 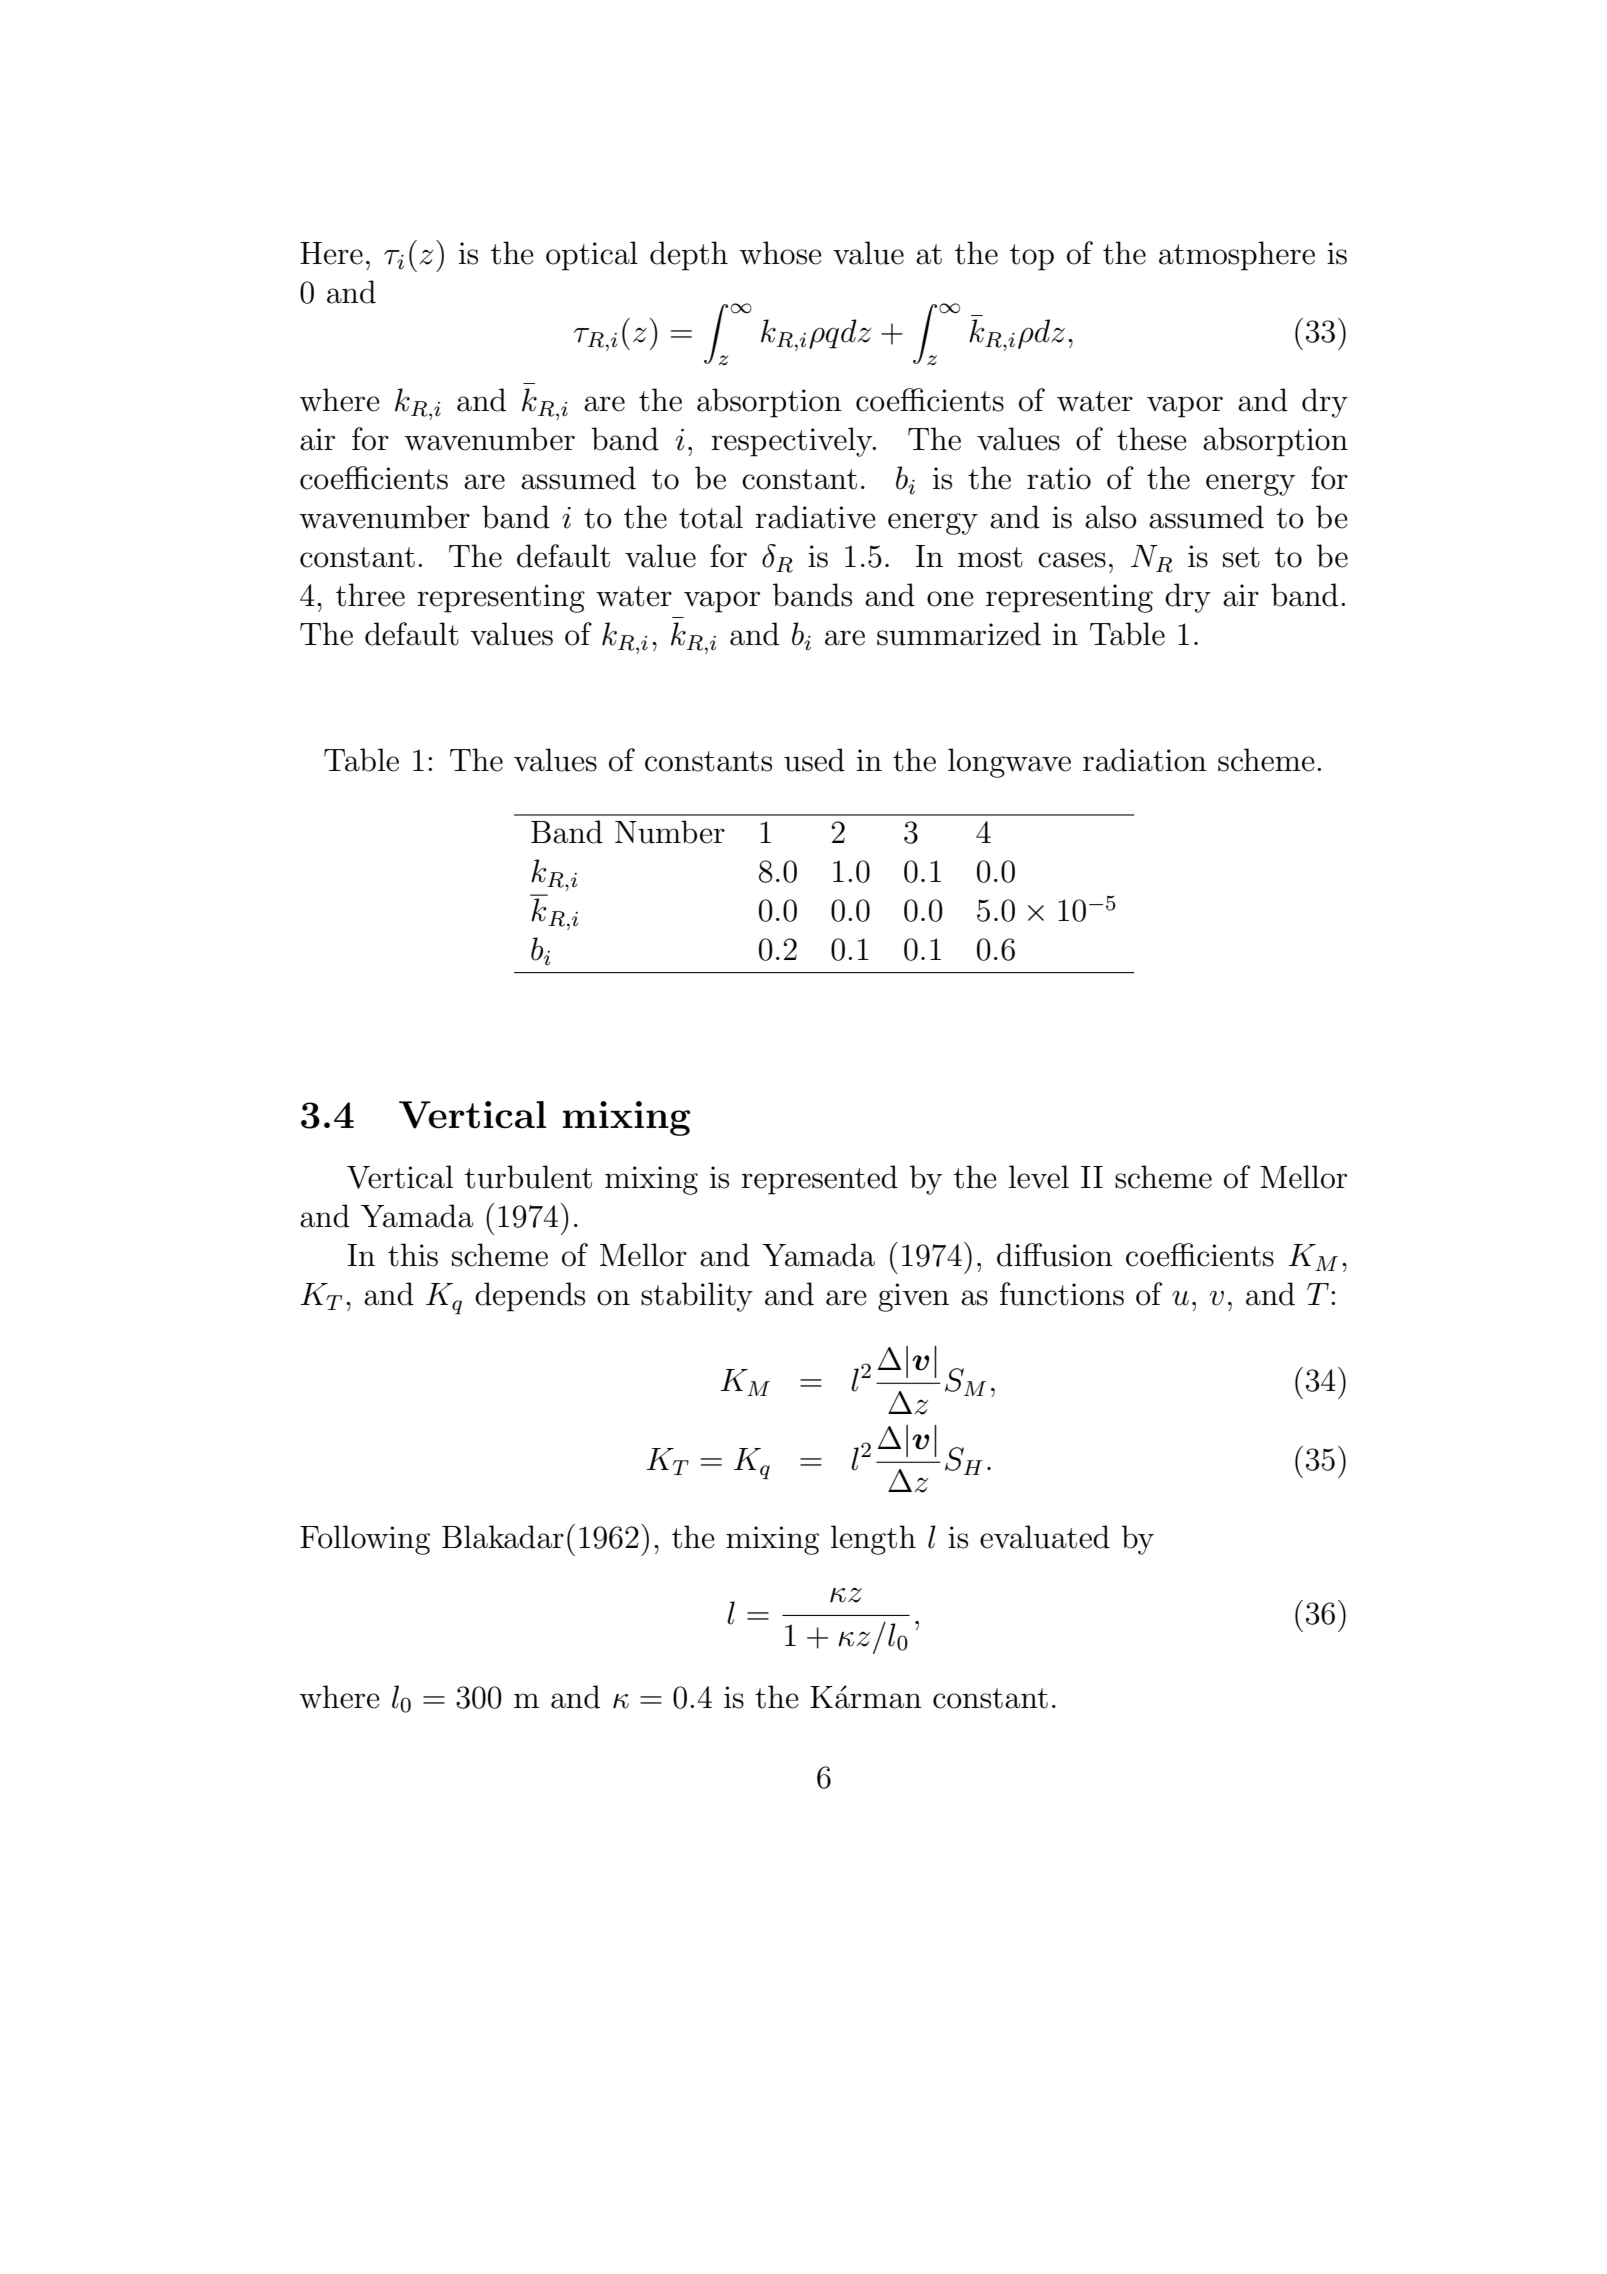 I want to click on radiation, so click(x=1145, y=760).
